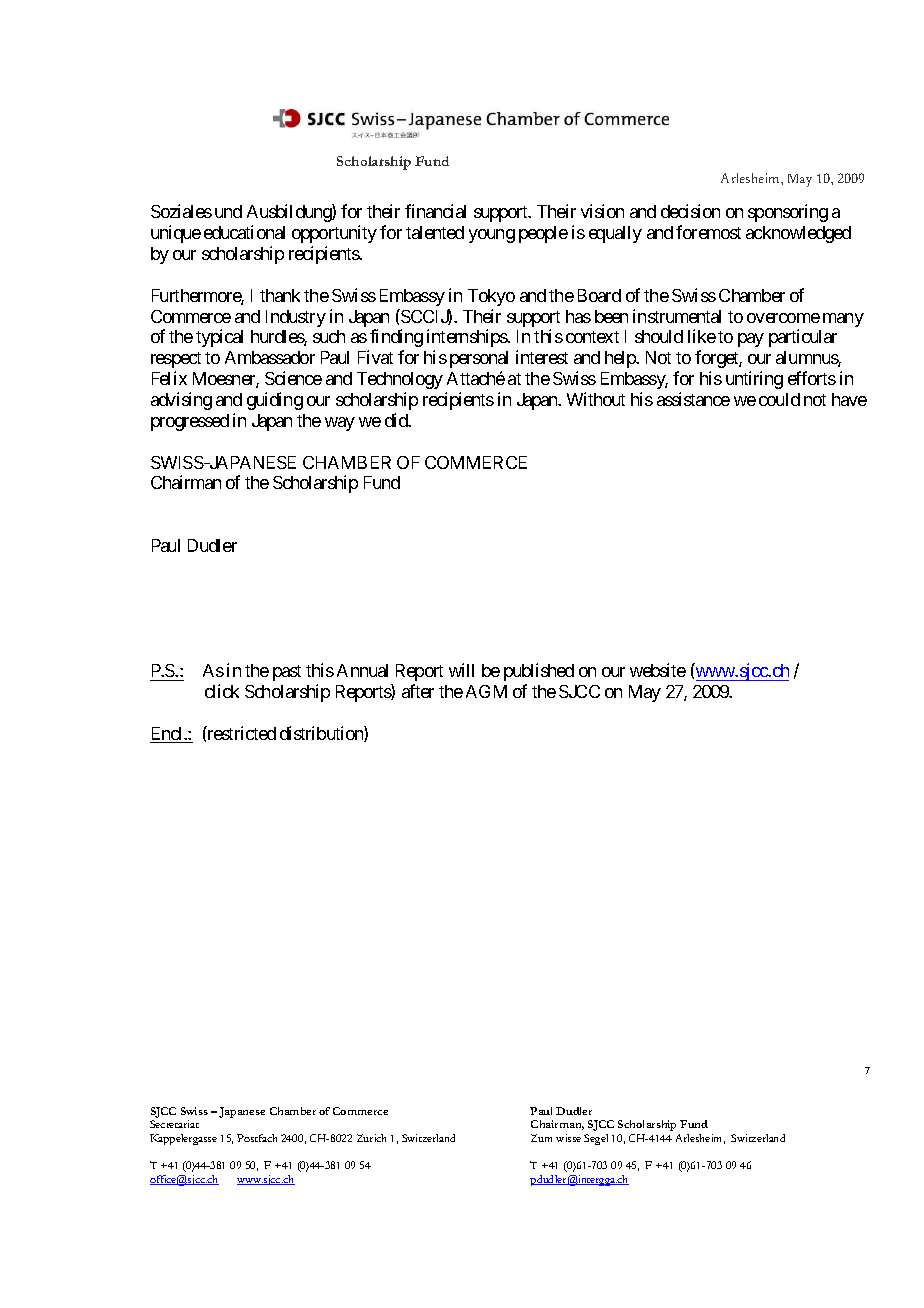 This image has height=1308, width=924. What do you see at coordinates (190, 422) in the image?
I see `progressed` at bounding box center [190, 422].
